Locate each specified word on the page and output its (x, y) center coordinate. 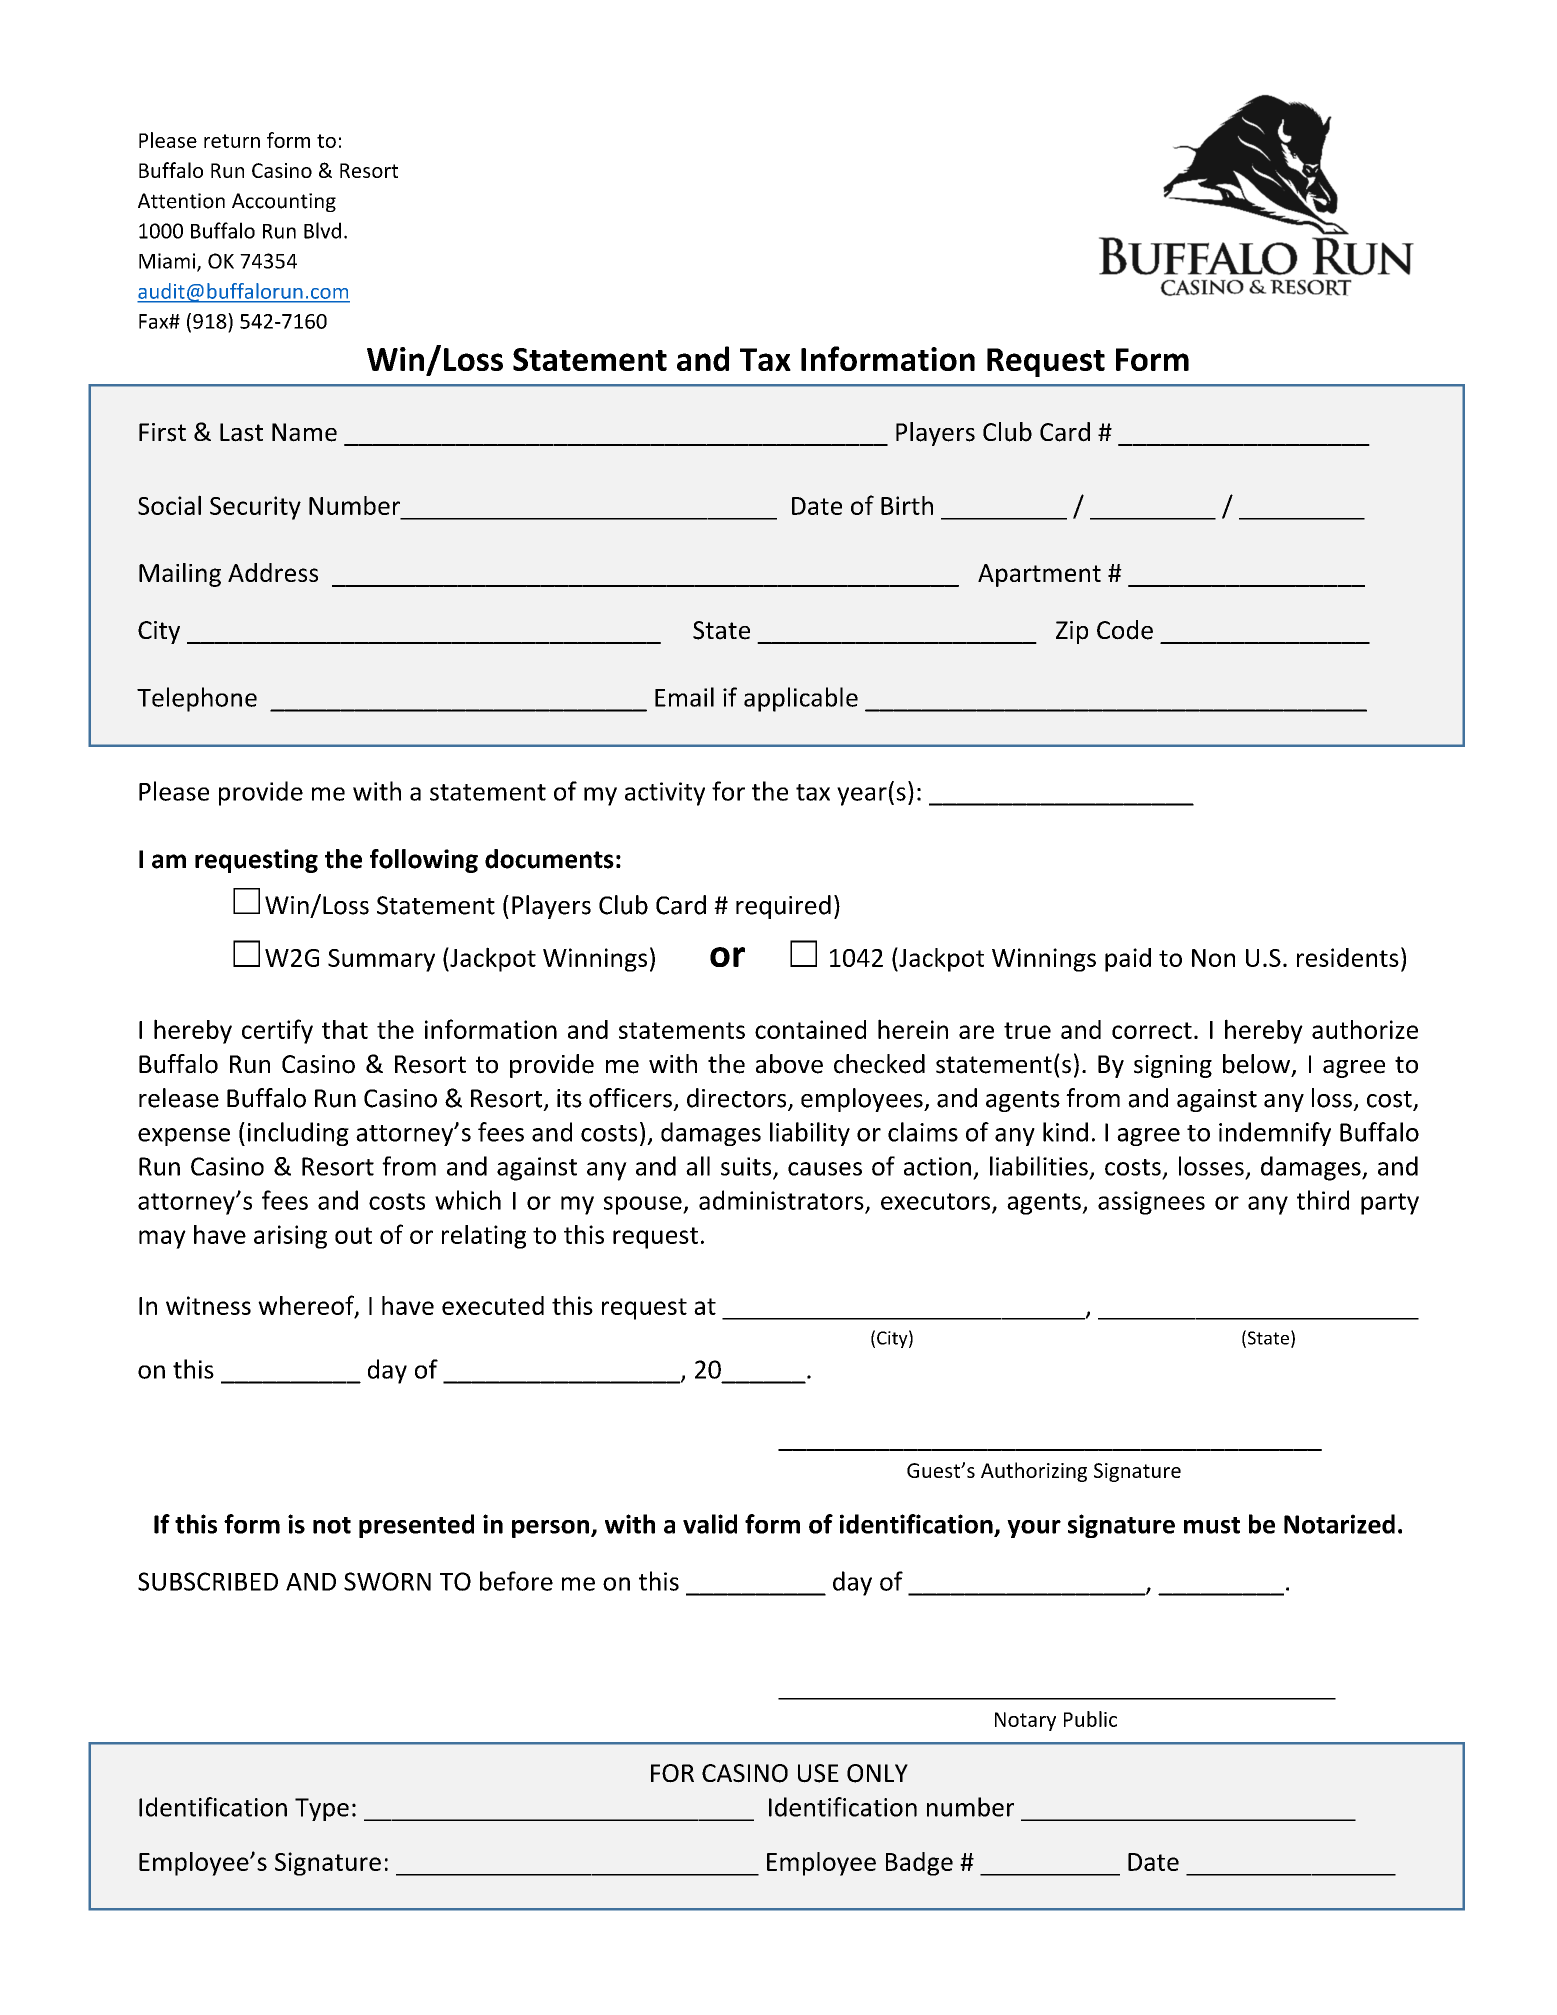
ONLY (877, 1773)
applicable (801, 699)
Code (1125, 630)
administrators (781, 1200)
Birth (907, 505)
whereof (307, 1306)
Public (1090, 1719)
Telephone (197, 699)
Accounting (284, 202)
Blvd (322, 230)
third (1323, 1200)
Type (322, 1809)
